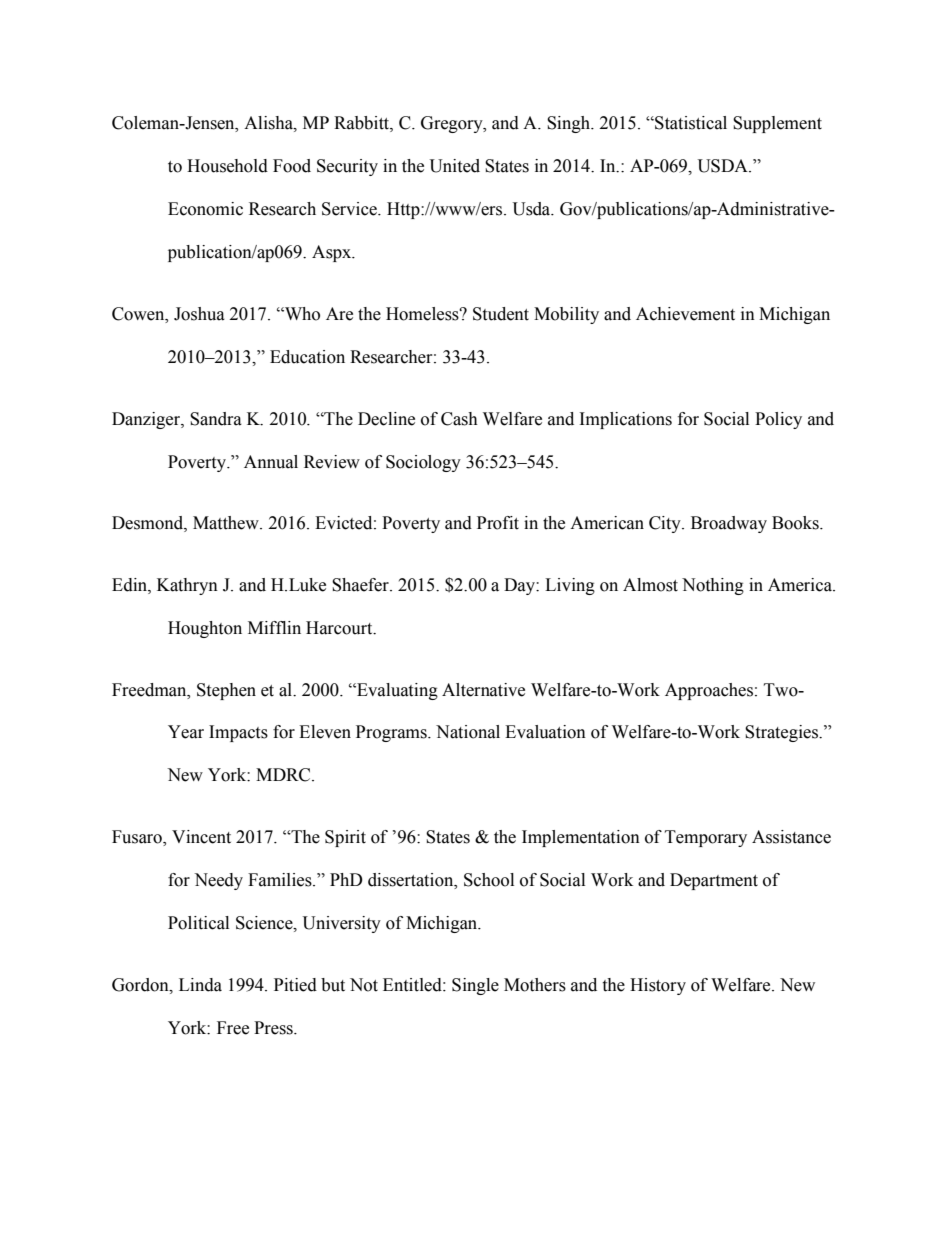  What do you see at coordinates (475, 986) in the page?
I see `Single` at bounding box center [475, 986].
